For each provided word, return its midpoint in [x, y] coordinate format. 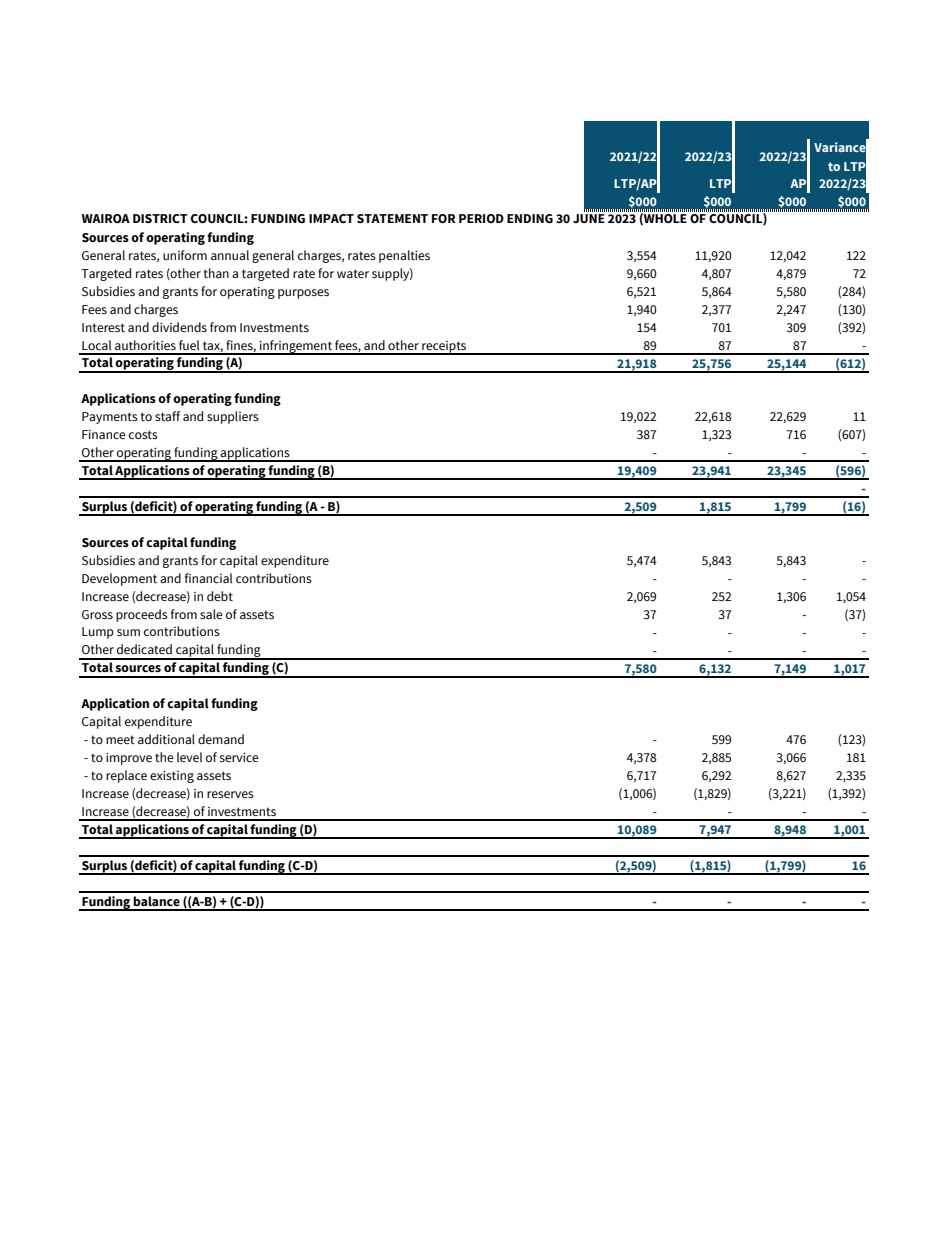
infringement [296, 347]
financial [208, 578]
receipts [444, 348]
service [239, 757]
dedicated [144, 649]
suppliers [233, 417]
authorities [145, 345]
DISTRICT [160, 219]
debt [220, 596]
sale [211, 614]
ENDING [530, 219]
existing [172, 777]
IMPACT [331, 219]
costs [143, 434]
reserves [230, 794]
